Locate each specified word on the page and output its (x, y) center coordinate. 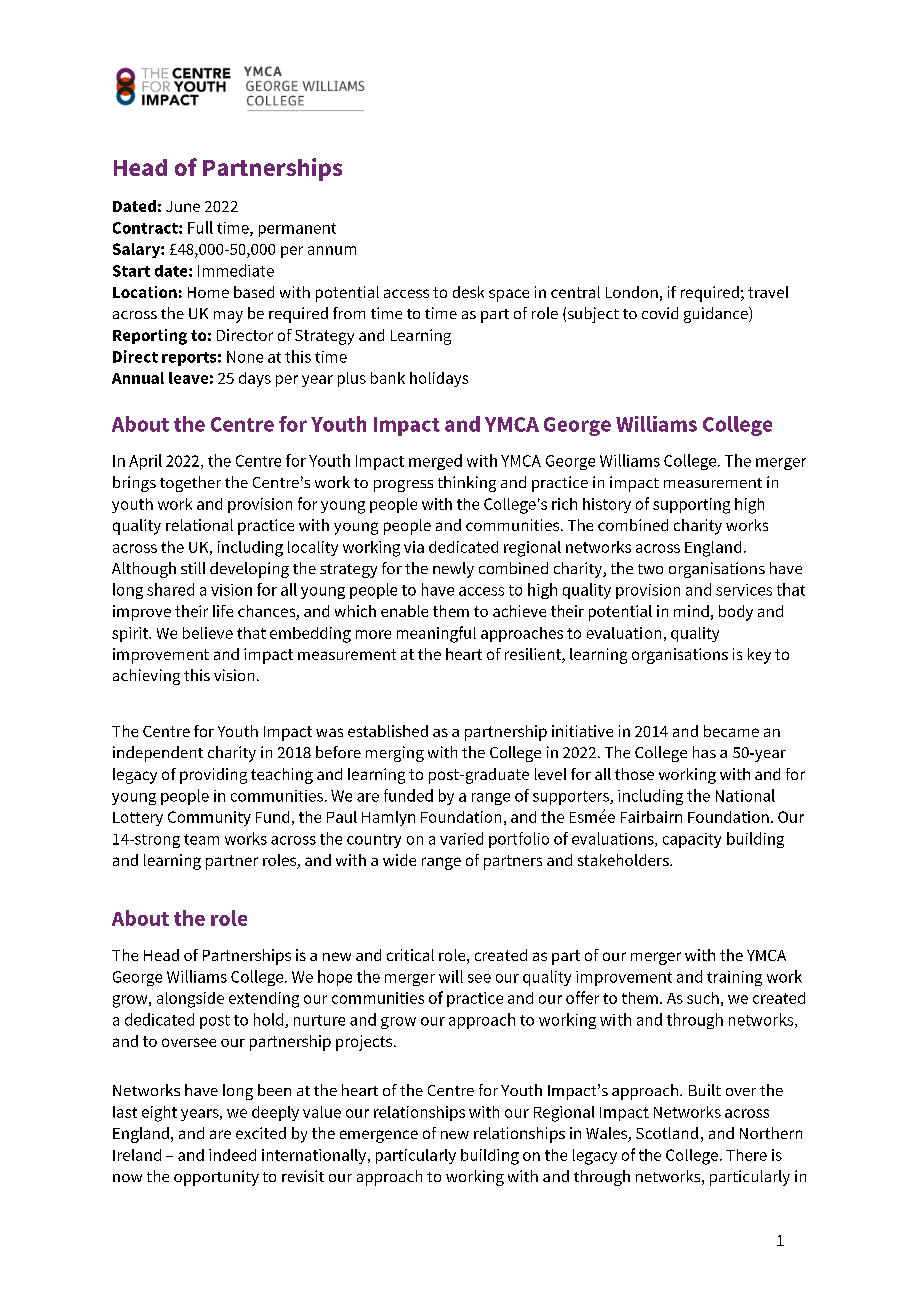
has (704, 752)
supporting (691, 506)
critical (410, 955)
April (145, 462)
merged (435, 462)
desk (468, 292)
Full (200, 227)
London (632, 292)
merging (395, 754)
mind (691, 611)
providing (213, 776)
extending (264, 1000)
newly (453, 570)
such (703, 998)
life (223, 611)
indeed (232, 1155)
